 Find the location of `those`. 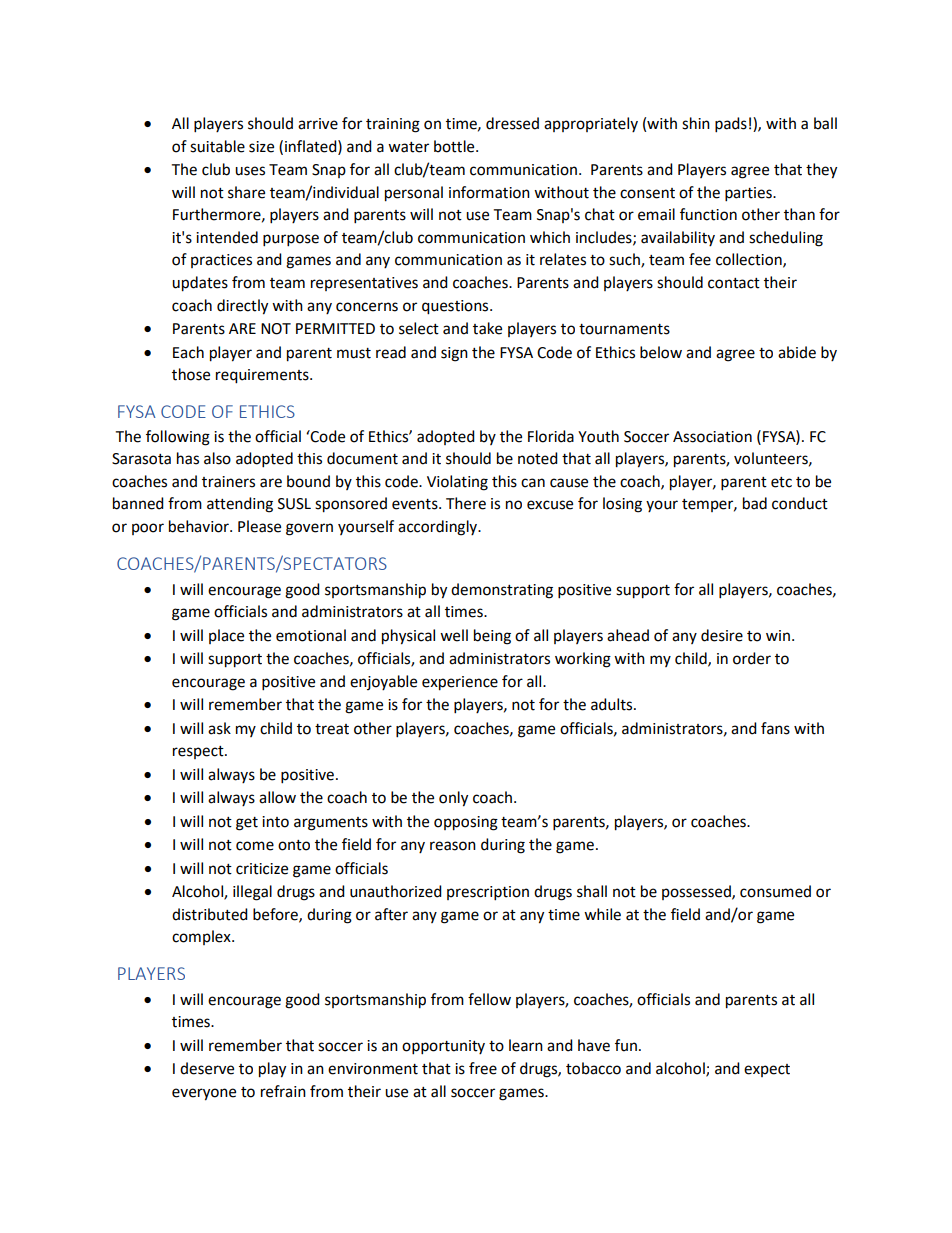

those is located at coordinates (191, 374).
